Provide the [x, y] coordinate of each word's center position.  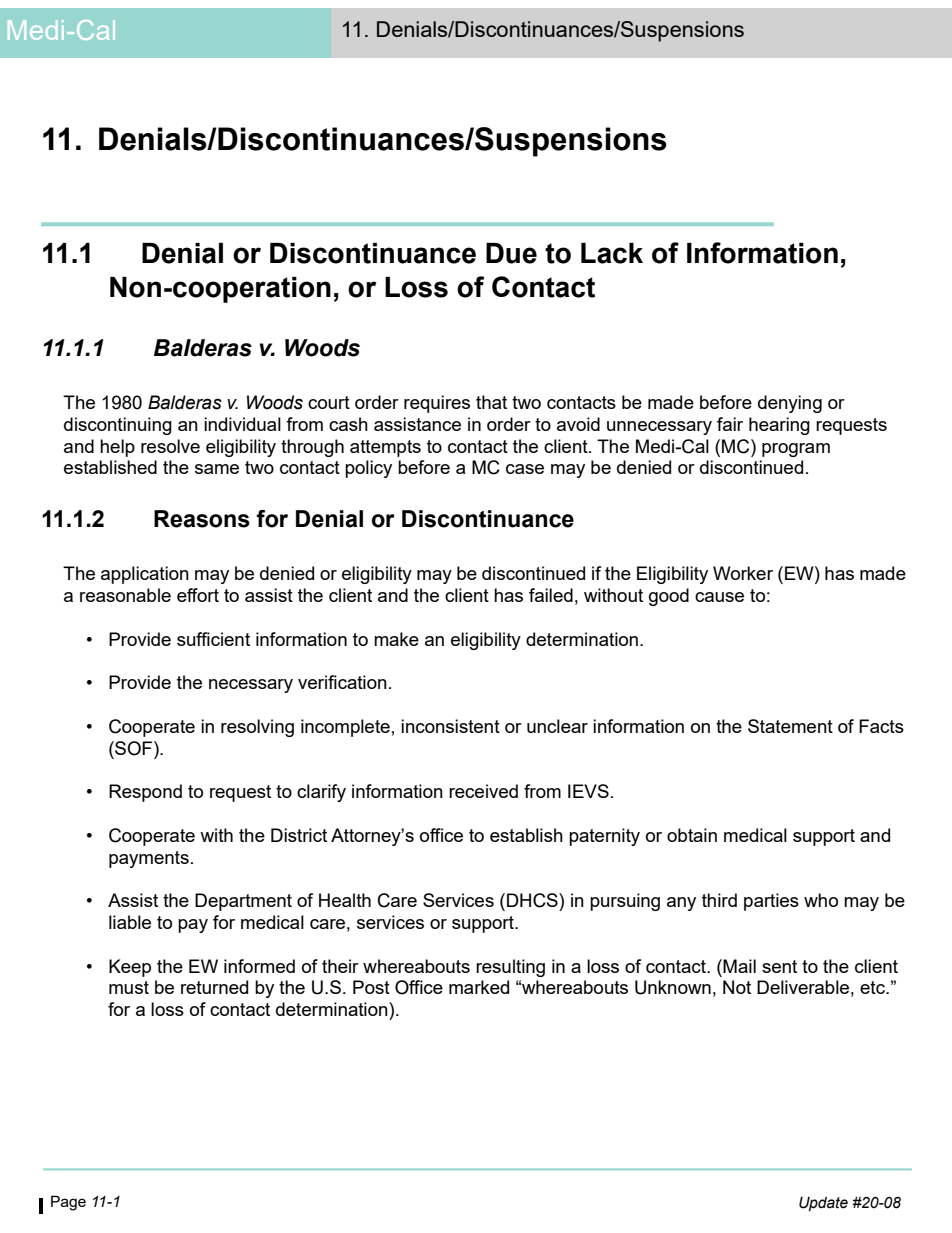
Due [511, 253]
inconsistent [450, 726]
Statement [790, 726]
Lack [612, 253]
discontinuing [118, 426]
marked [479, 987]
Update [823, 1204]
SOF [134, 748]
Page [68, 1203]
